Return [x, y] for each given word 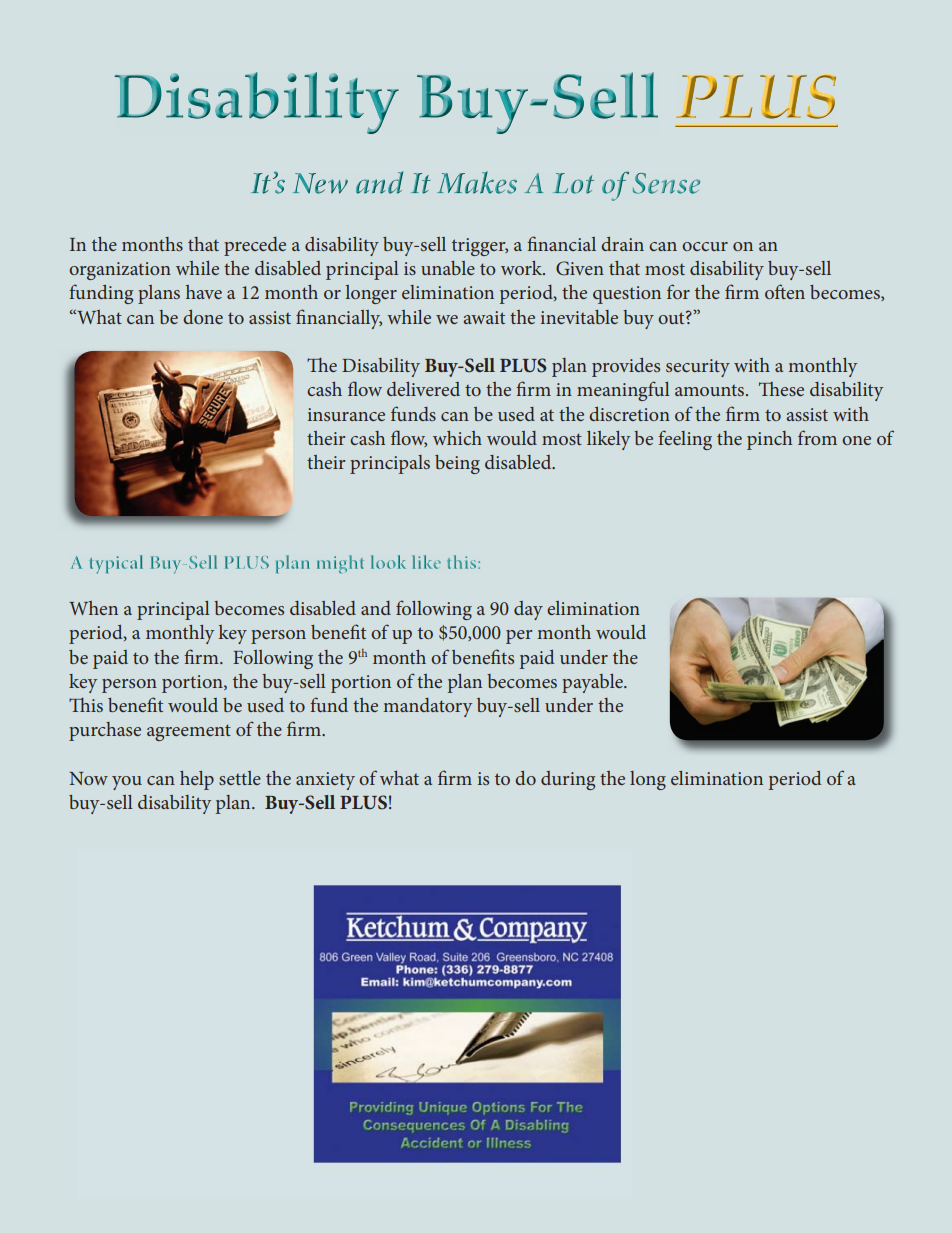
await [484, 317]
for [678, 291]
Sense [666, 183]
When [93, 608]
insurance [346, 414]
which [457, 438]
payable [593, 683]
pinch [769, 440]
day [528, 610]
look [388, 562]
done [203, 317]
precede [255, 246]
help [197, 780]
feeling [685, 440]
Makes [477, 182]
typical [116, 564]
